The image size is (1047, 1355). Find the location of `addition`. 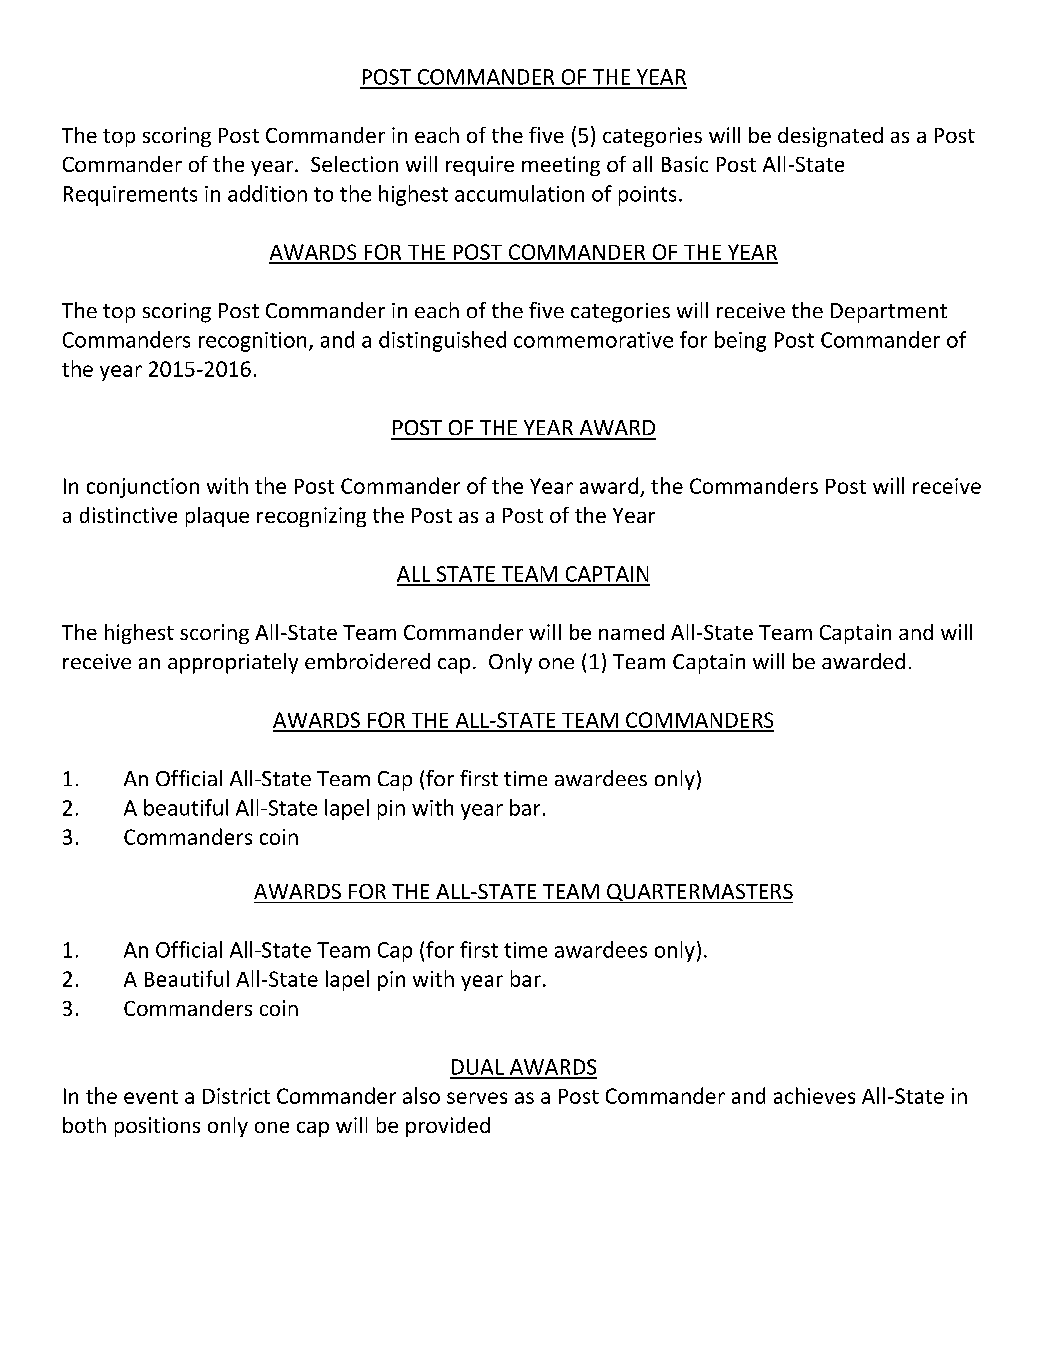

addition is located at coordinates (267, 193).
